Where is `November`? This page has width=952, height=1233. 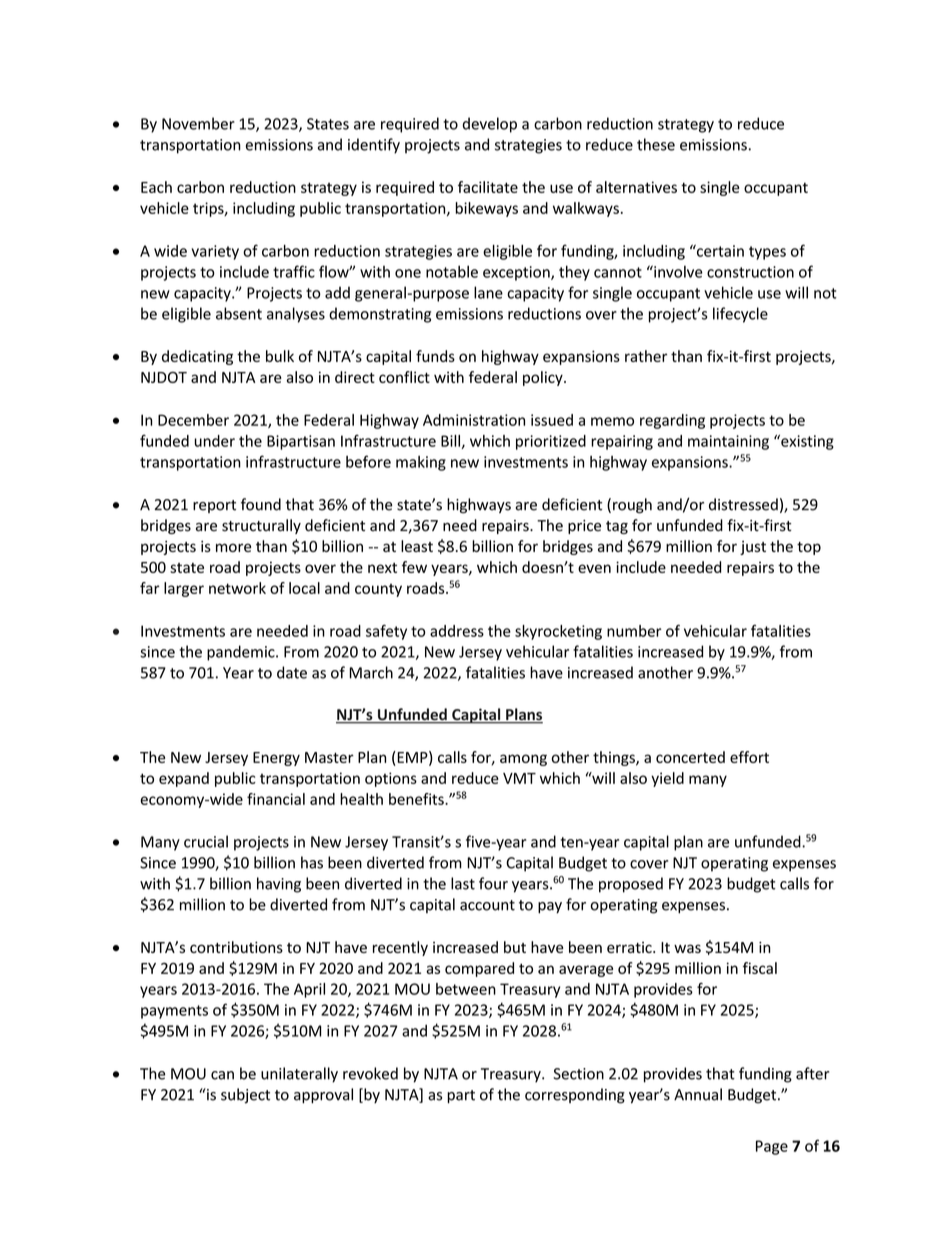
November is located at coordinates (198, 123).
